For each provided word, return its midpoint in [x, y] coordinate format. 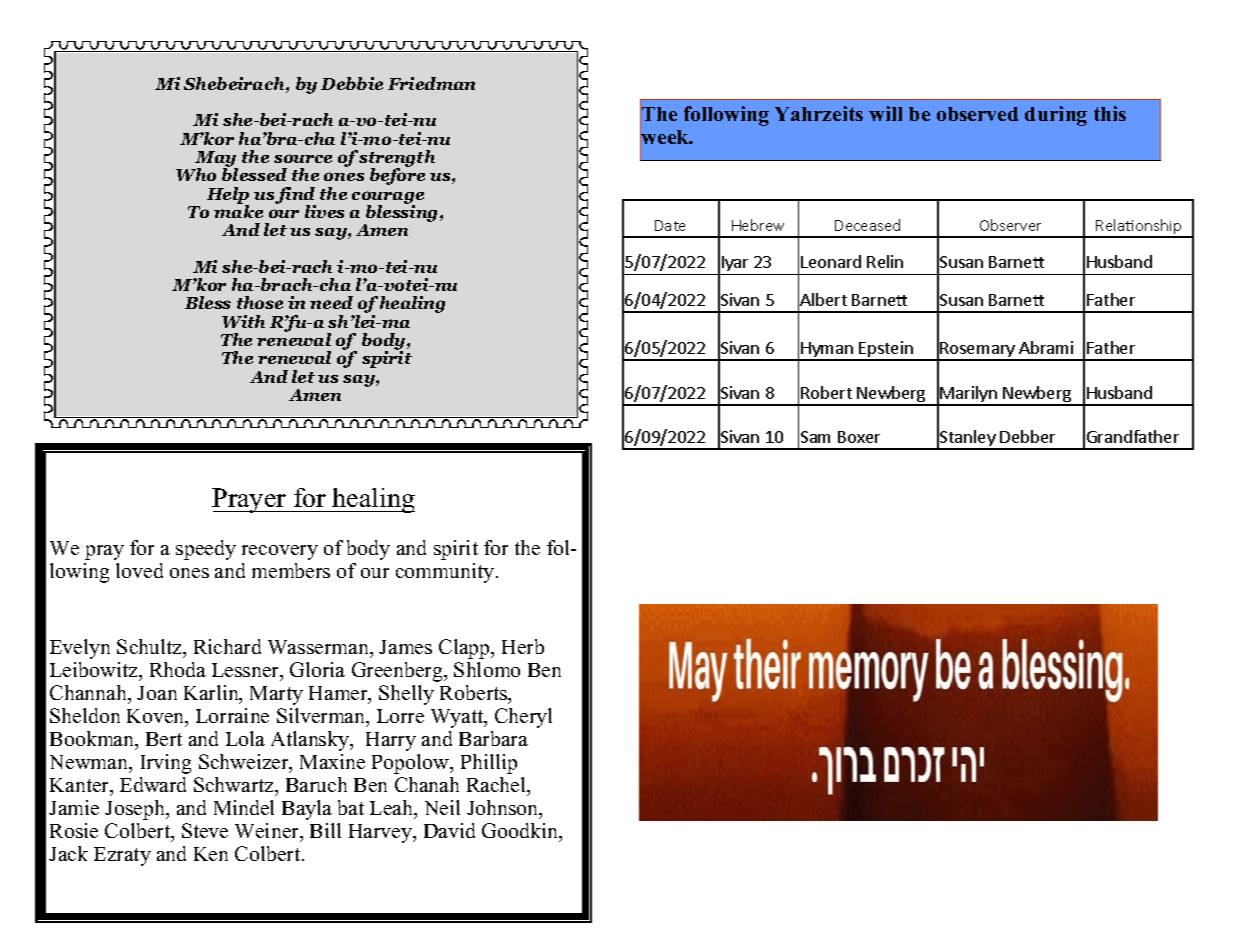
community [446, 573]
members [291, 570]
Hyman [827, 351]
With [243, 321]
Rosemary [978, 351]
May [215, 160]
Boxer [859, 437]
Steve [205, 830]
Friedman [431, 83]
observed [977, 114]
